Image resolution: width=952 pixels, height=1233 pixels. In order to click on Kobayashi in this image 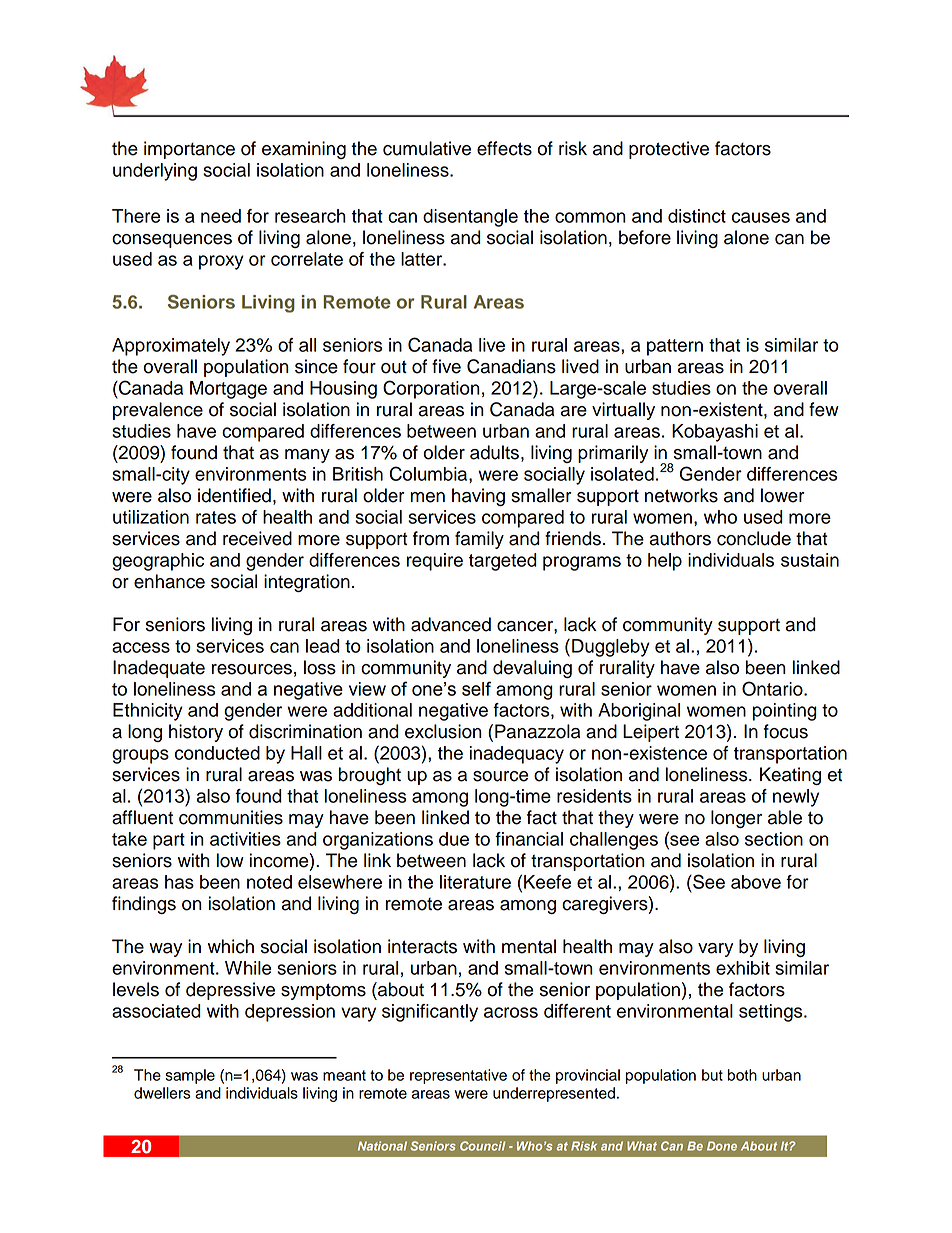, I will do `click(715, 433)`.
